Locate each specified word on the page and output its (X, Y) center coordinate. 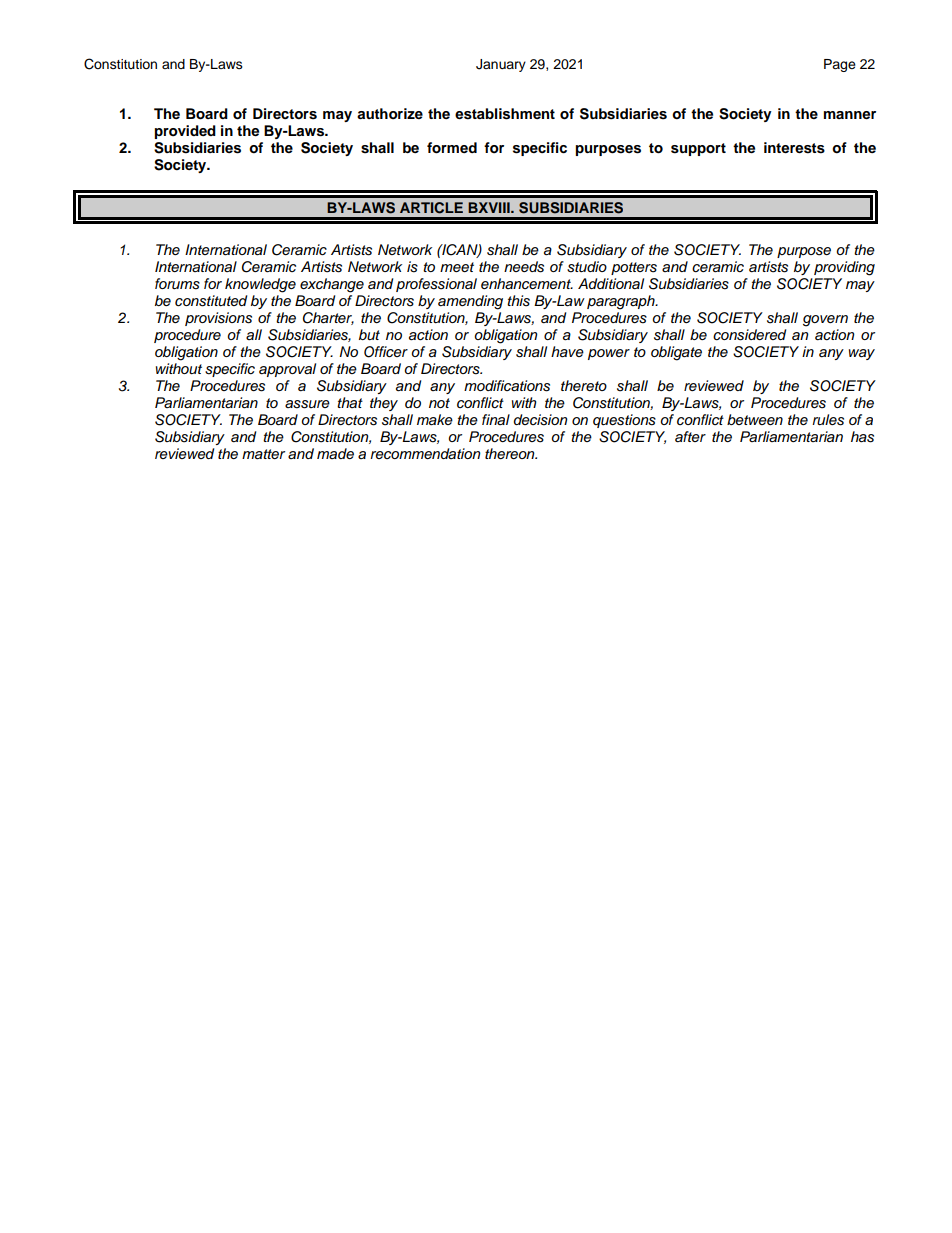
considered (749, 335)
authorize (390, 113)
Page (840, 65)
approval (287, 370)
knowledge (260, 285)
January (501, 65)
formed (452, 148)
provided (185, 132)
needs (524, 267)
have (567, 352)
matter (263, 454)
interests (794, 148)
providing (844, 268)
